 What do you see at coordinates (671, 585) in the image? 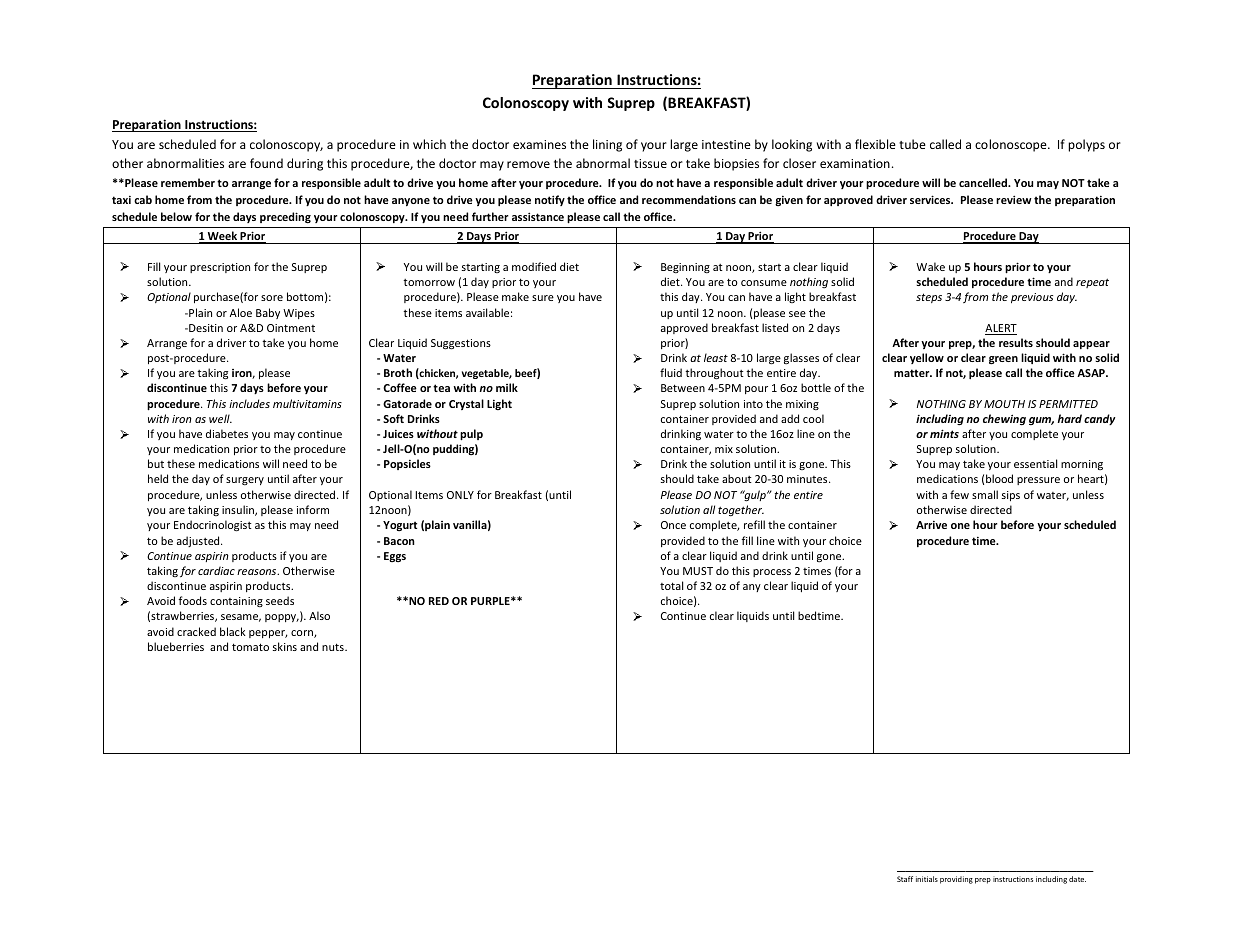
I see `total` at bounding box center [671, 585].
